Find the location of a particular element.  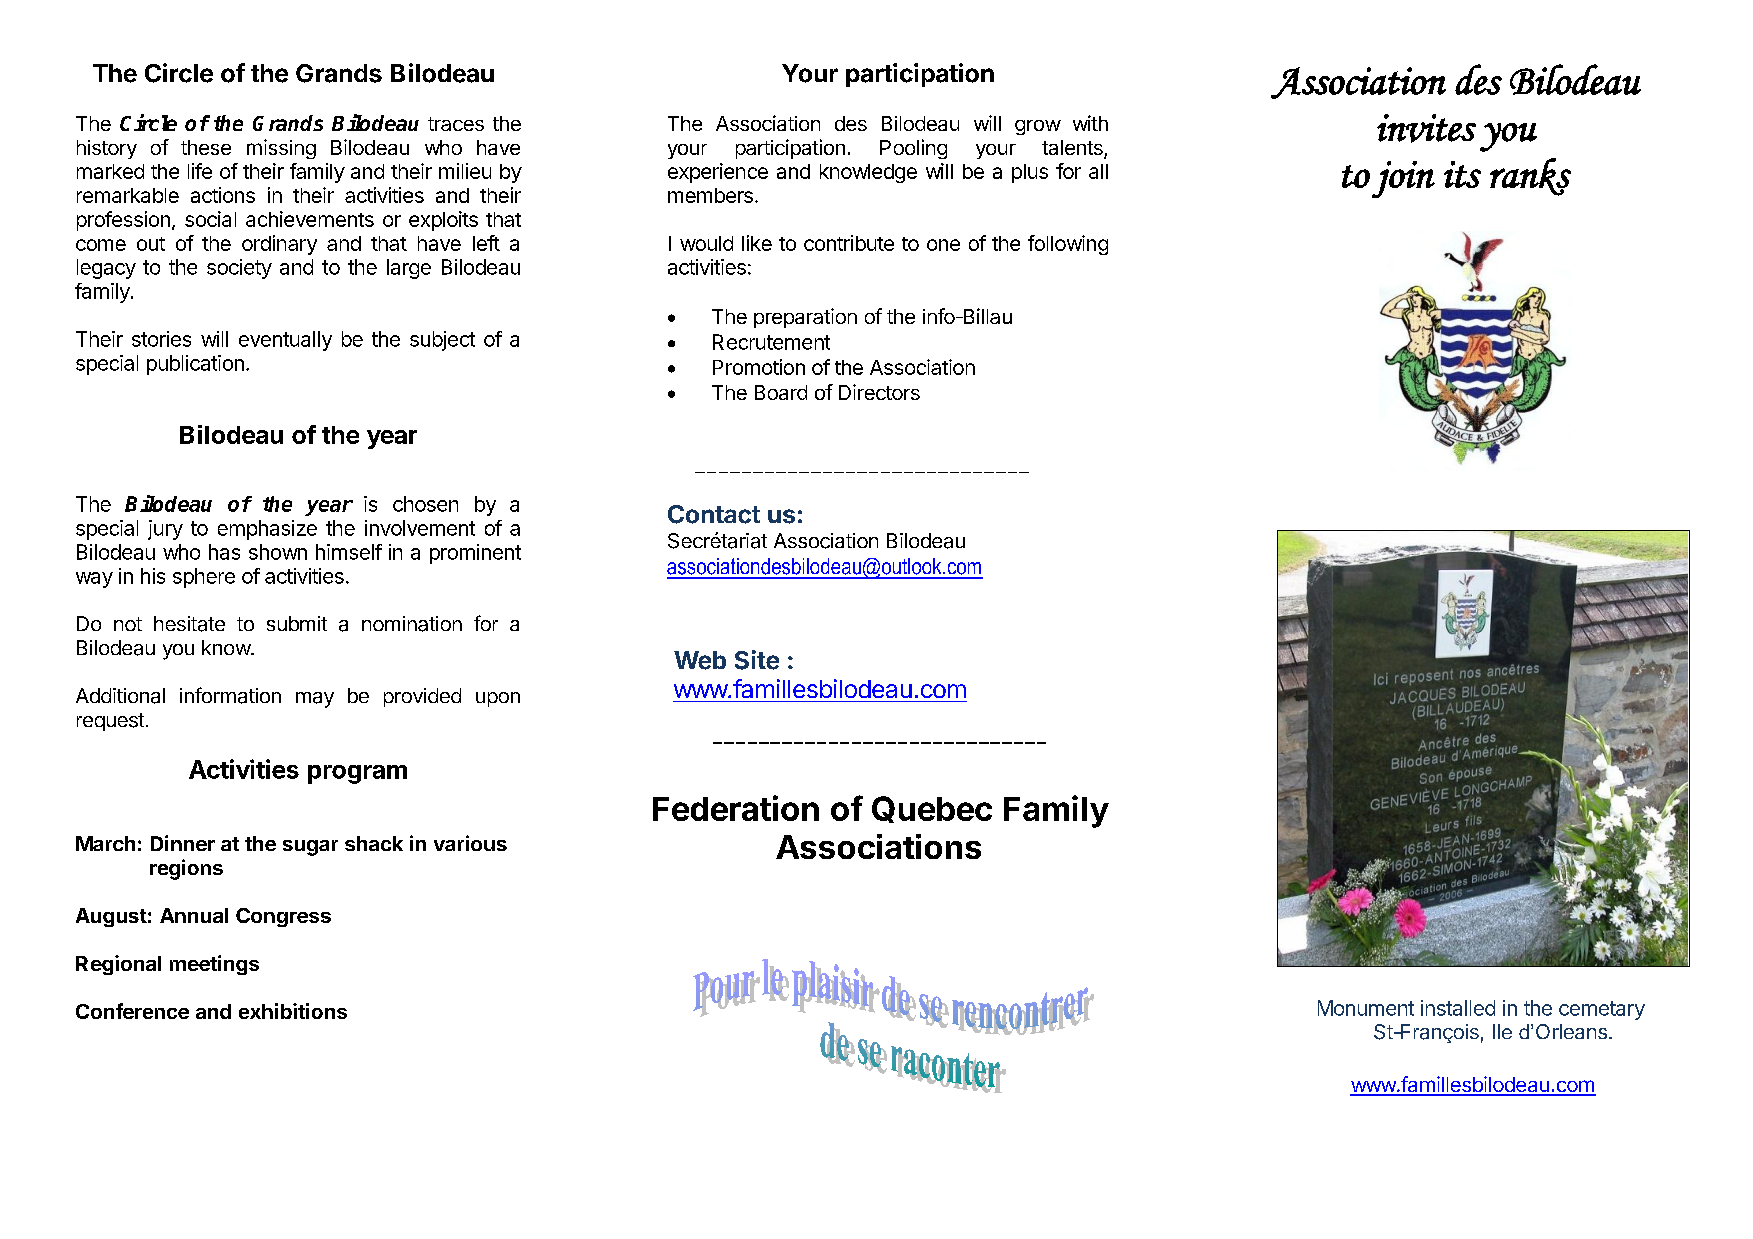

Federation is located at coordinates (736, 808).
